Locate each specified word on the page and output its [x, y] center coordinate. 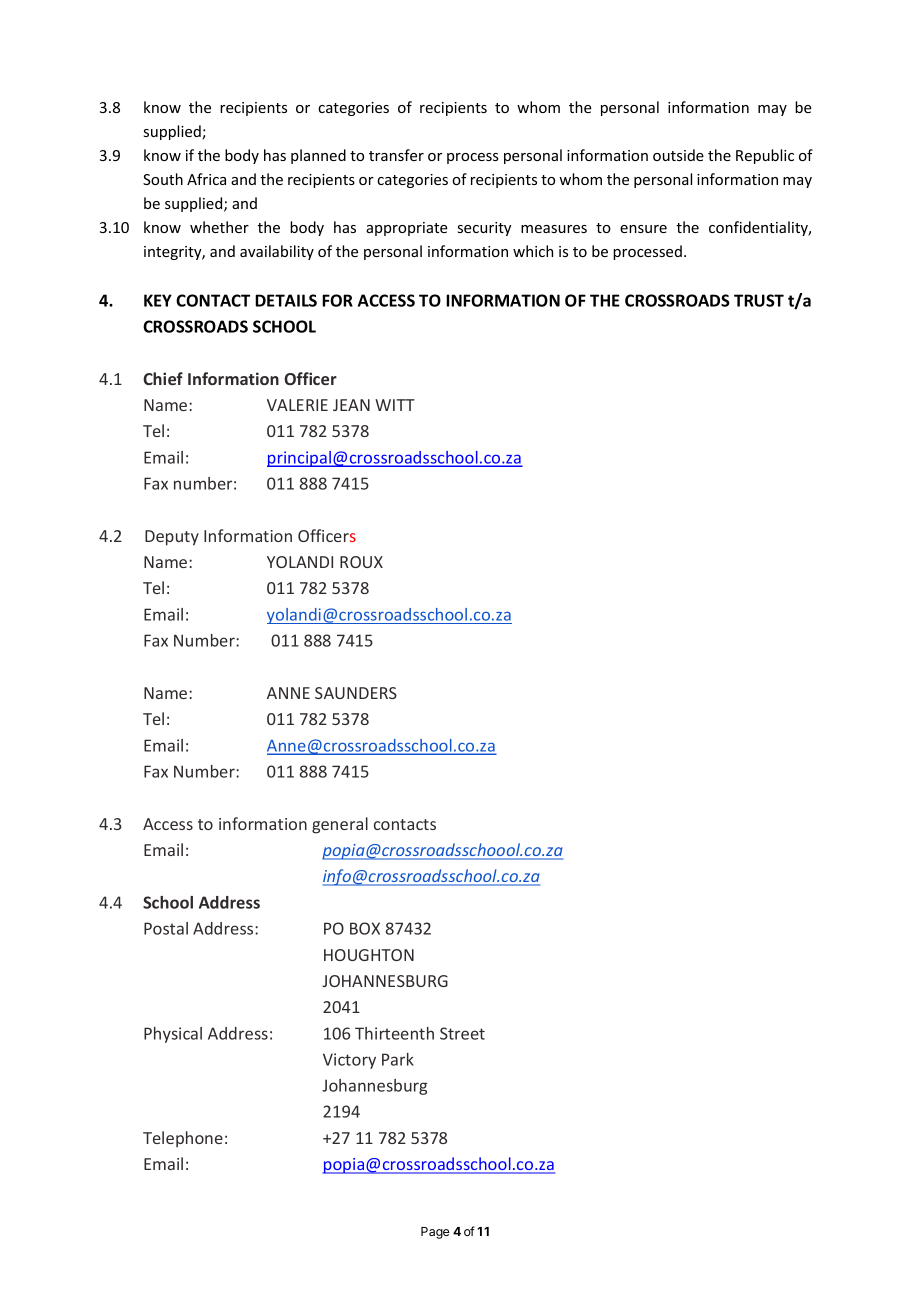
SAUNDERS [356, 693]
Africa [206, 179]
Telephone [183, 1139]
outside [678, 155]
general [340, 825]
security [484, 229]
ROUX [361, 562]
